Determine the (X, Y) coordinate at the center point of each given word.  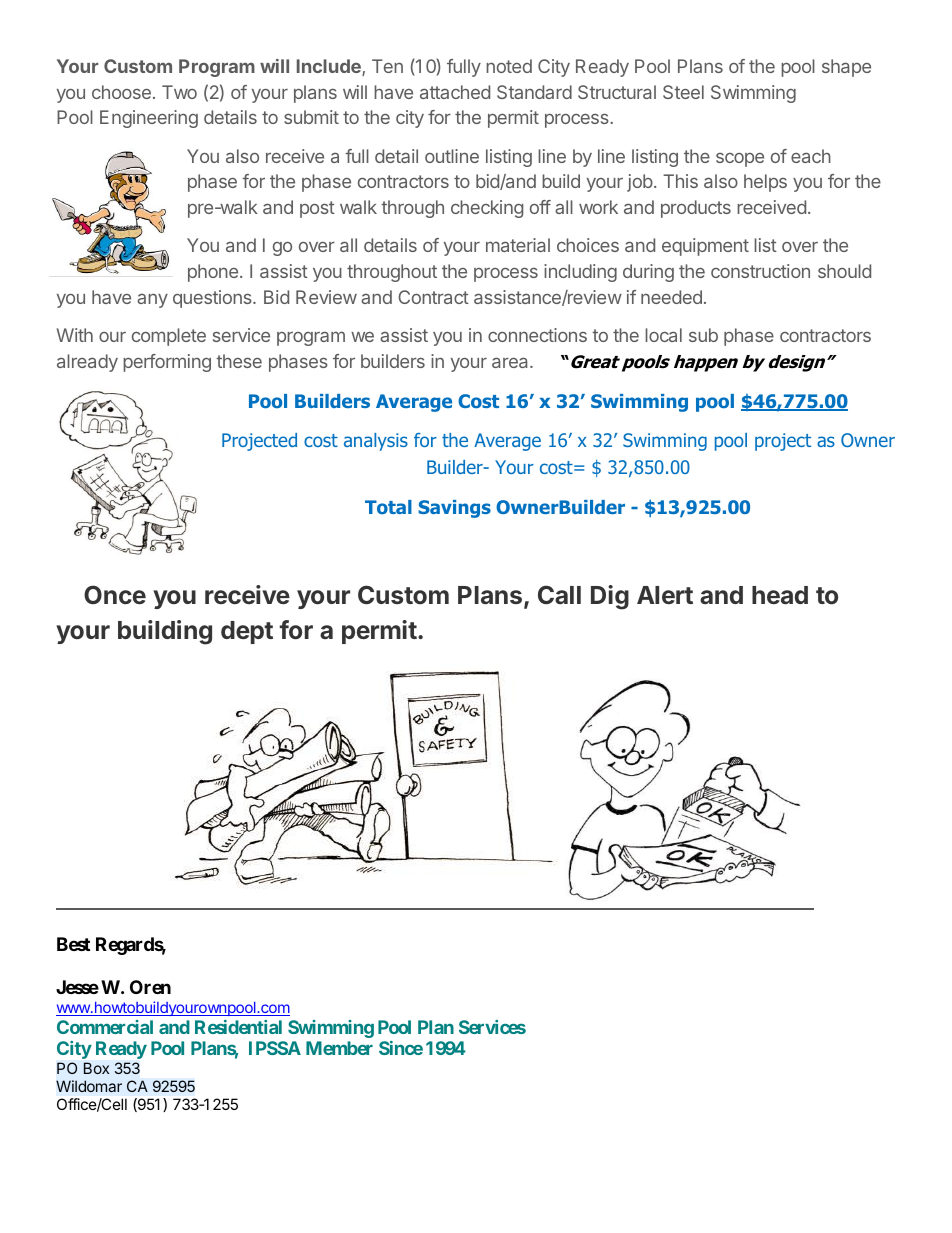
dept (247, 632)
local (663, 335)
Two (179, 92)
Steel (683, 92)
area (511, 362)
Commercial (105, 1027)
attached (455, 92)
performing (167, 363)
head (780, 595)
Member (339, 1048)
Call (559, 594)
